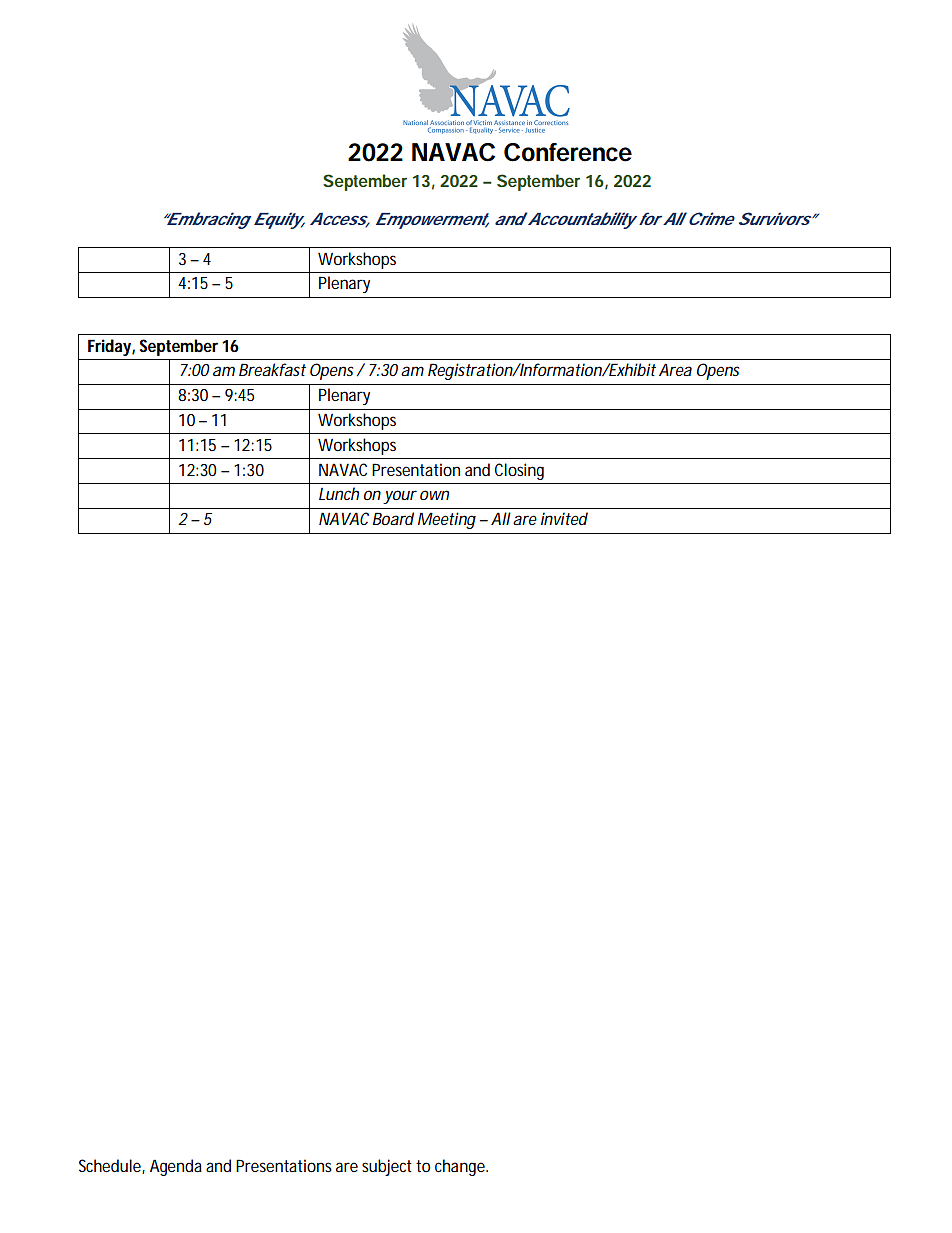 The width and height of the screenshot is (952, 1233). I want to click on Lunch, so click(339, 493).
